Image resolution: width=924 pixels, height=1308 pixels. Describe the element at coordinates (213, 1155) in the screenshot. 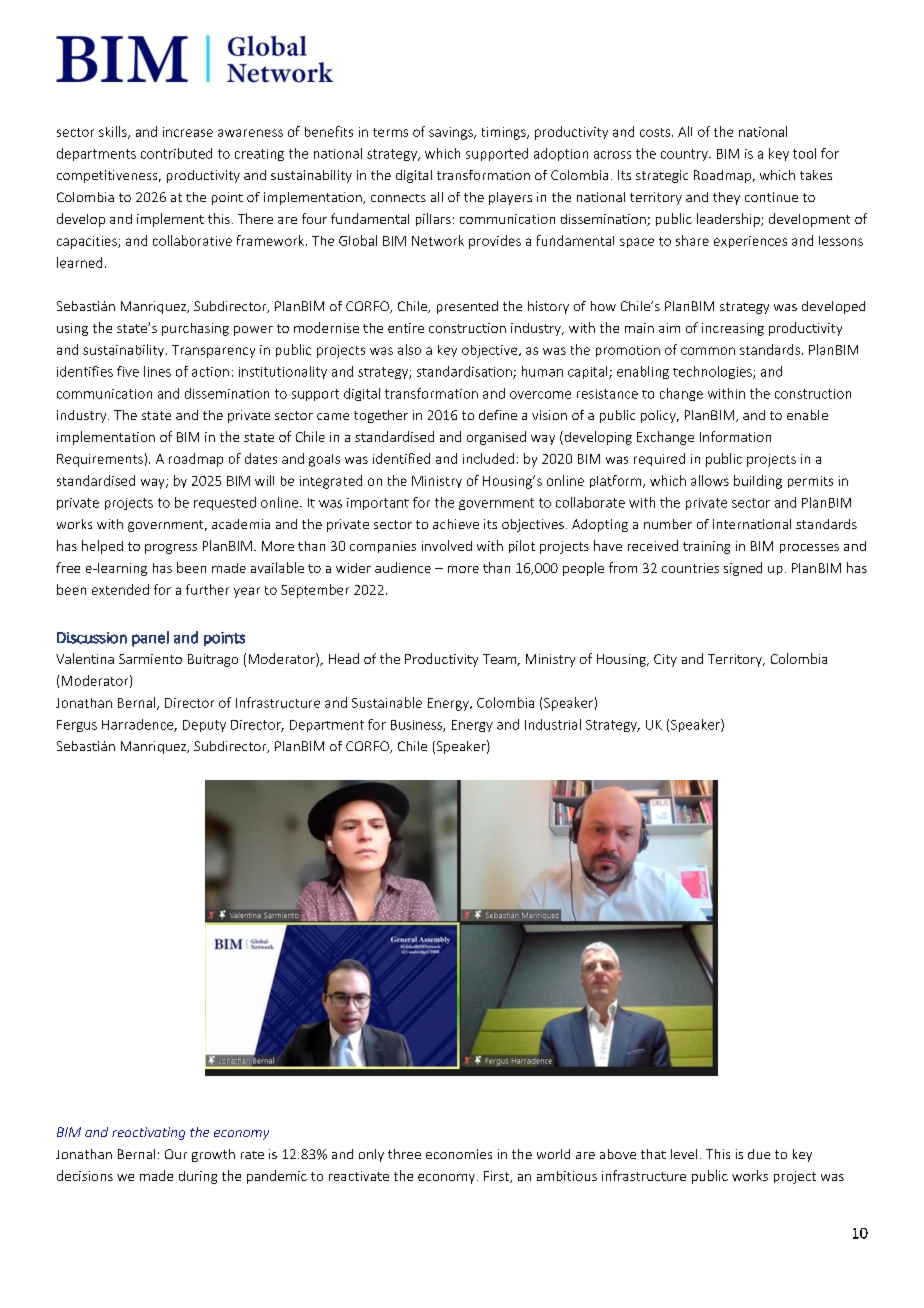

I see `growth` at that location.
